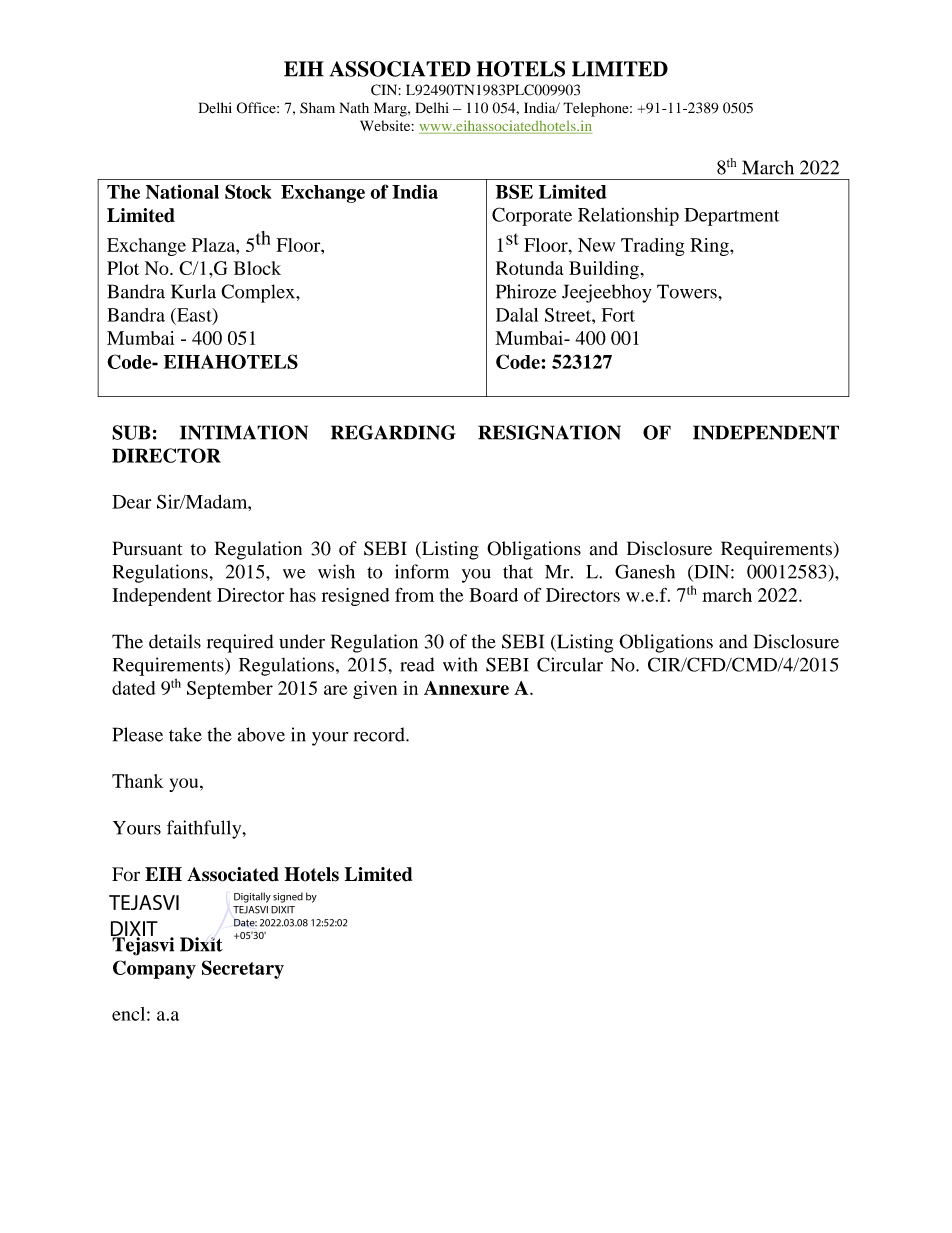 This document has width=952, height=1233. What do you see at coordinates (182, 191) in the document?
I see `National` at bounding box center [182, 191].
